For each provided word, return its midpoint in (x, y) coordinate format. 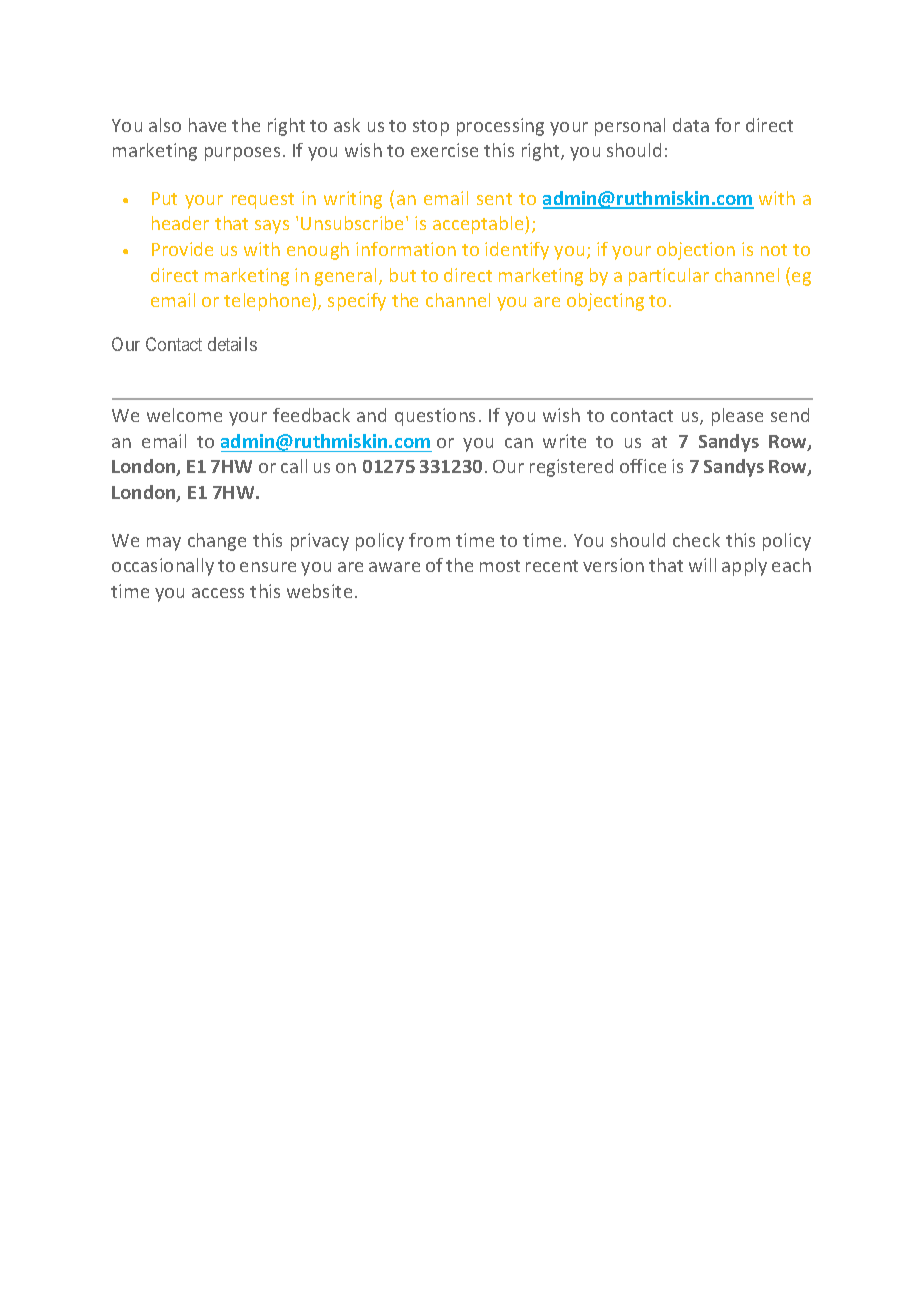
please (737, 417)
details (232, 344)
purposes (242, 154)
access (218, 593)
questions (435, 417)
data (691, 125)
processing (500, 127)
